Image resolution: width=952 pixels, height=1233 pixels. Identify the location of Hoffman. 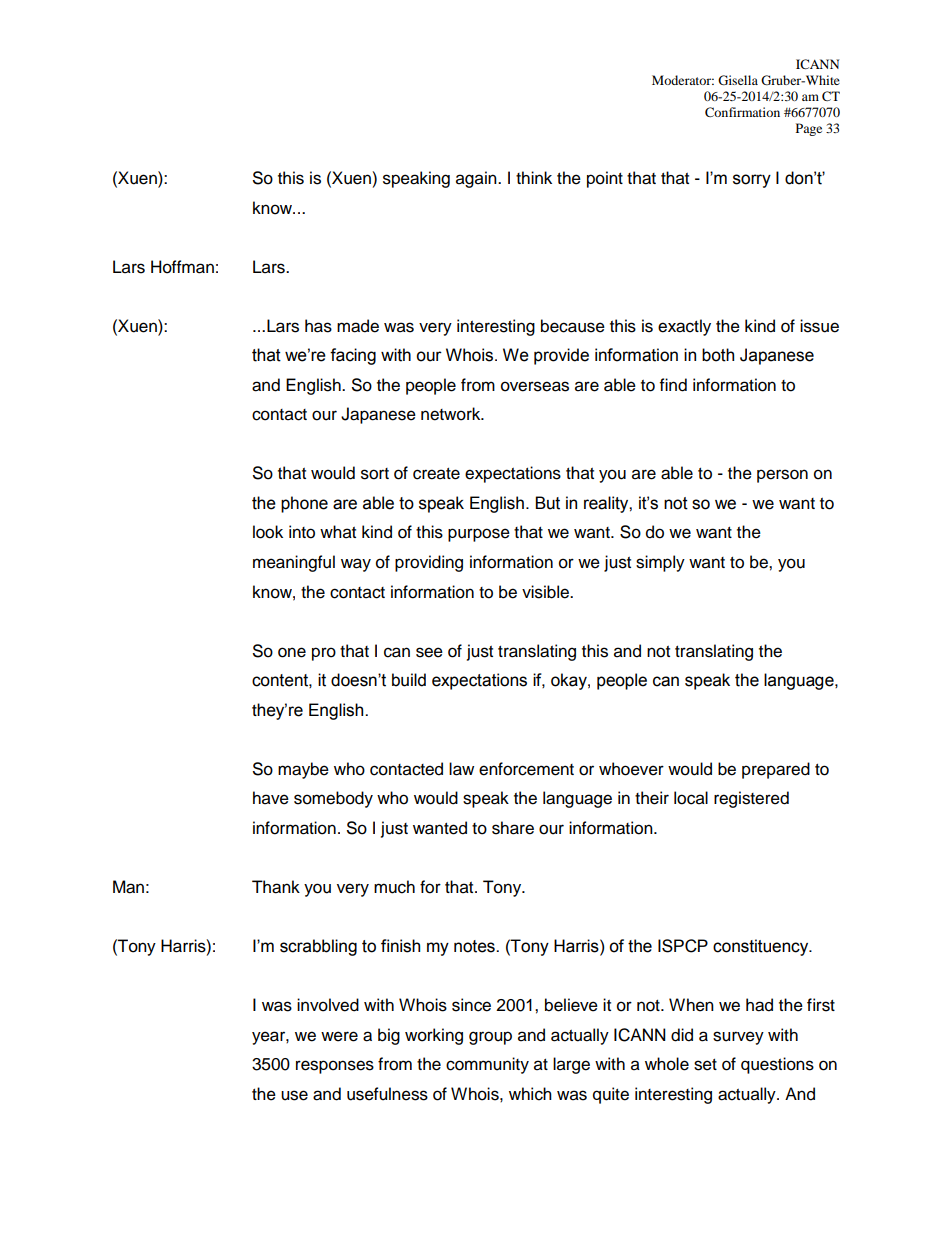
(182, 267).
